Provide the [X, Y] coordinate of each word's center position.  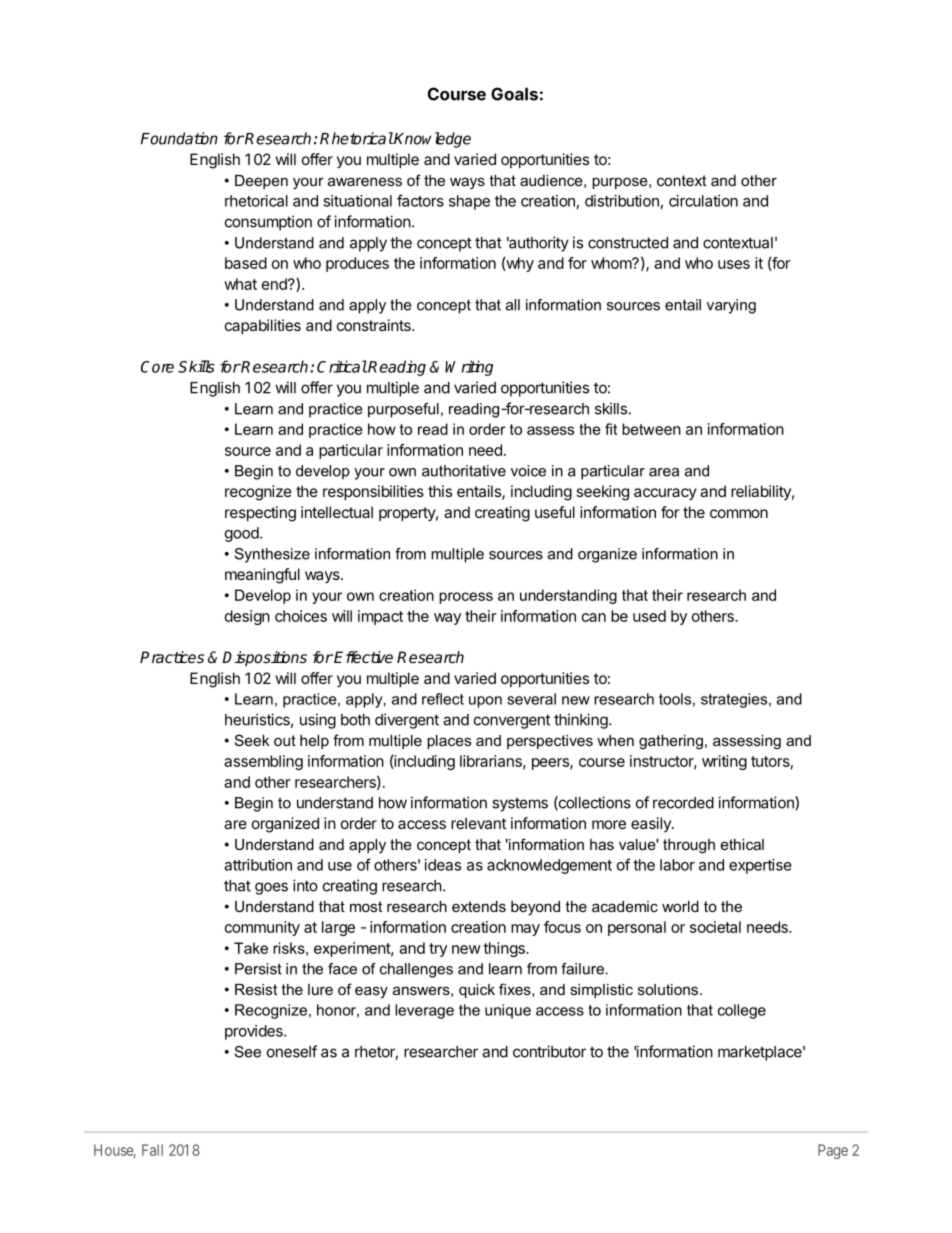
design [247, 617]
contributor [549, 1051]
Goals [514, 94]
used [649, 616]
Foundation [179, 138]
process [466, 598]
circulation [703, 201]
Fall [152, 1150]
